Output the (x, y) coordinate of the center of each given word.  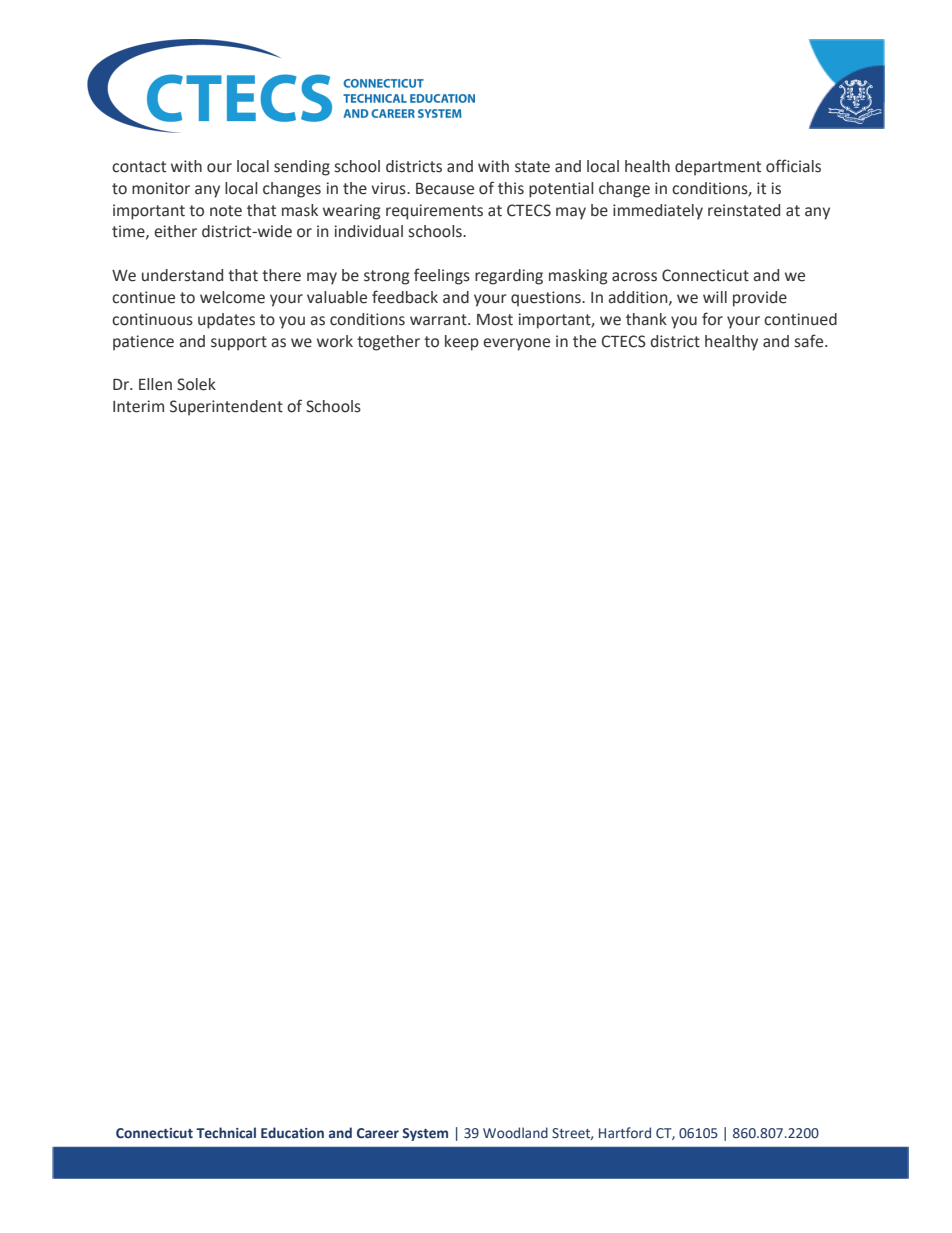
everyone (516, 344)
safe (810, 341)
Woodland (515, 1132)
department (718, 168)
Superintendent (226, 408)
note (226, 211)
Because (445, 189)
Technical (226, 1133)
